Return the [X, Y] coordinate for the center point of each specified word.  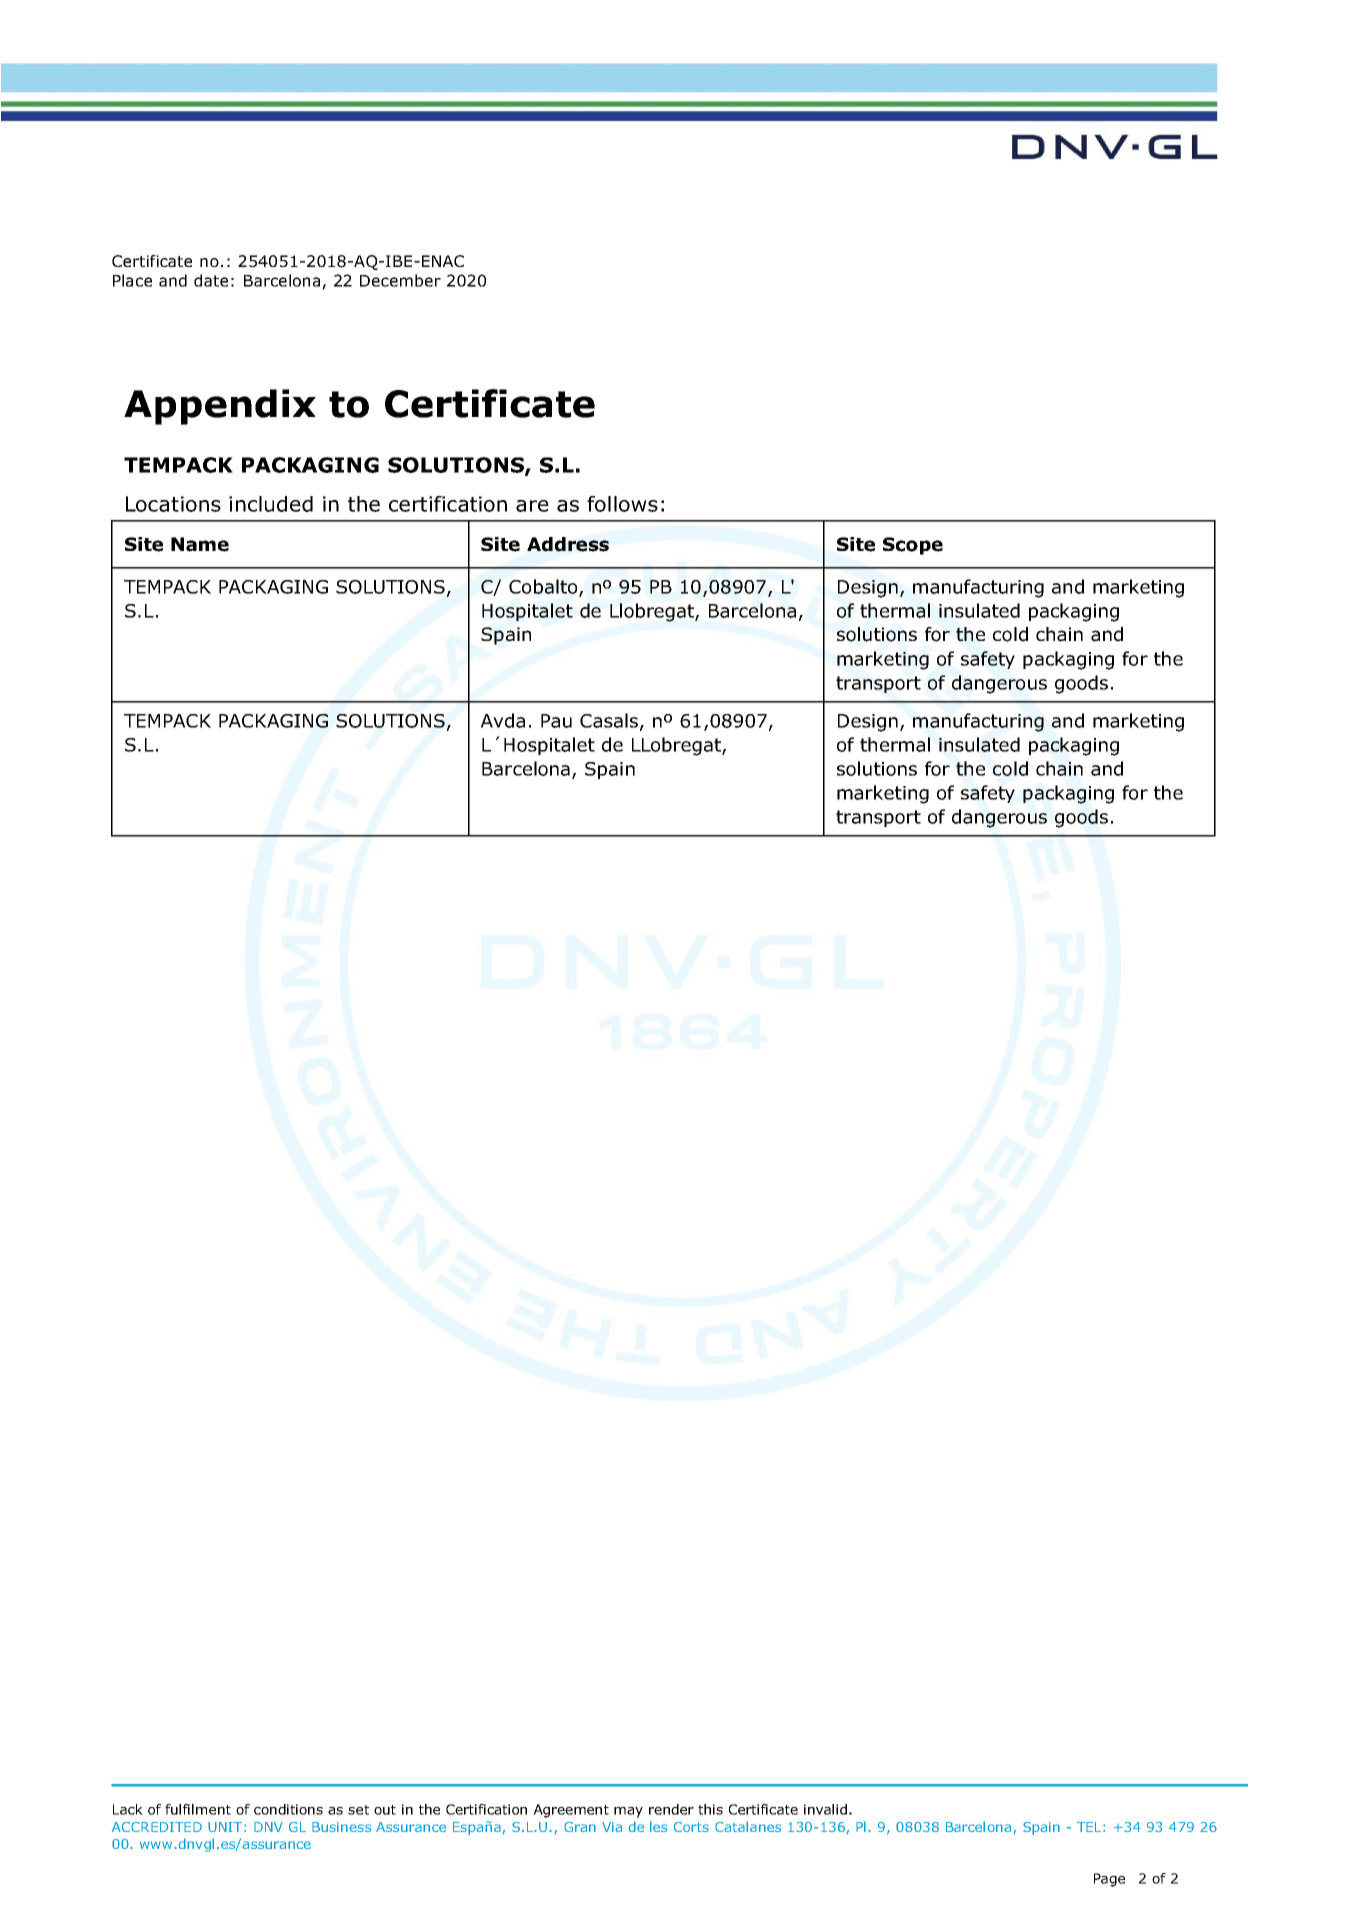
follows [622, 504]
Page [1109, 1880]
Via [612, 1827]
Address [568, 544]
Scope [913, 546]
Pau [556, 721]
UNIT [225, 1827]
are [532, 506]
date [211, 280]
